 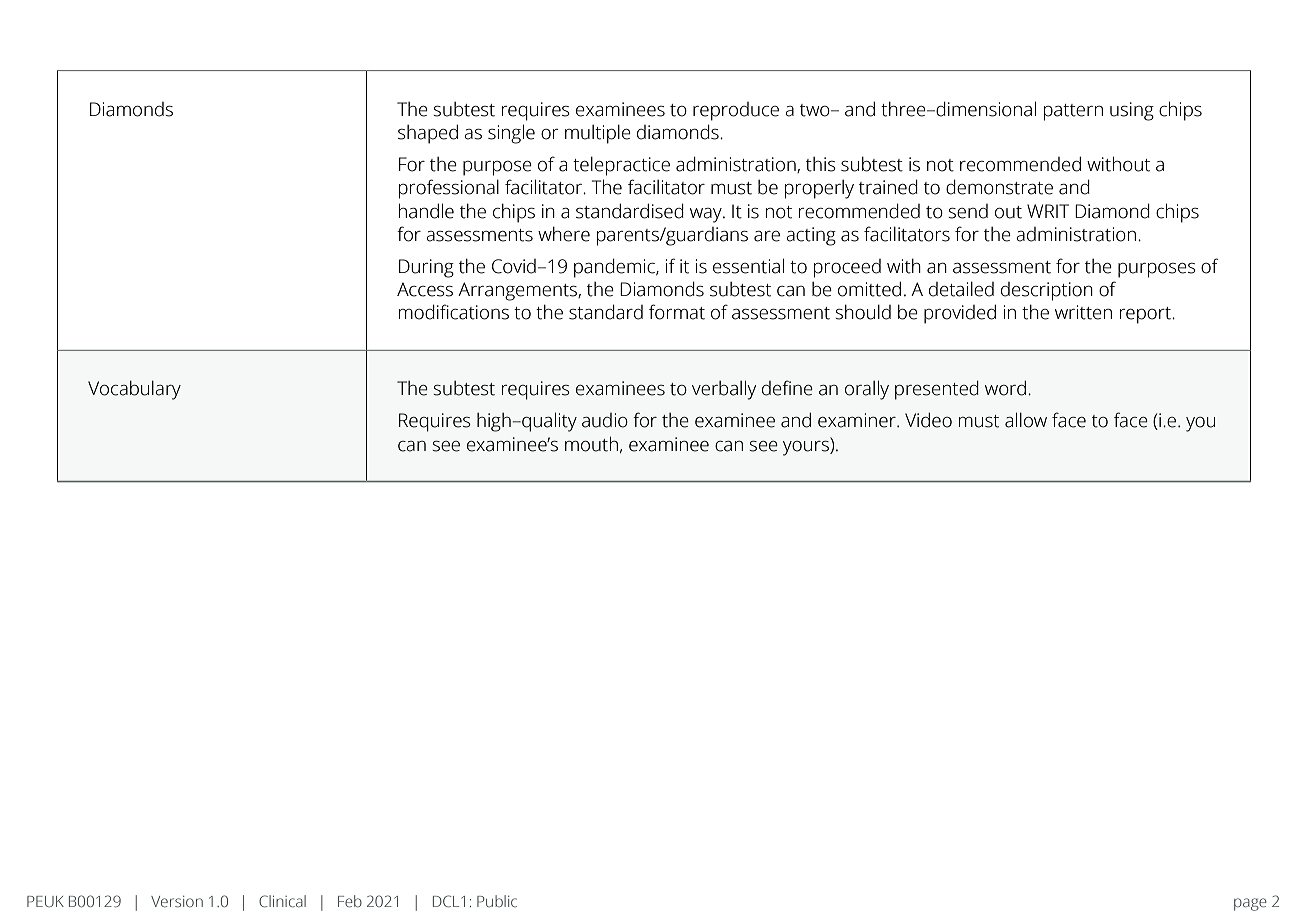 What do you see at coordinates (736, 111) in the screenshot?
I see `reproduce` at bounding box center [736, 111].
